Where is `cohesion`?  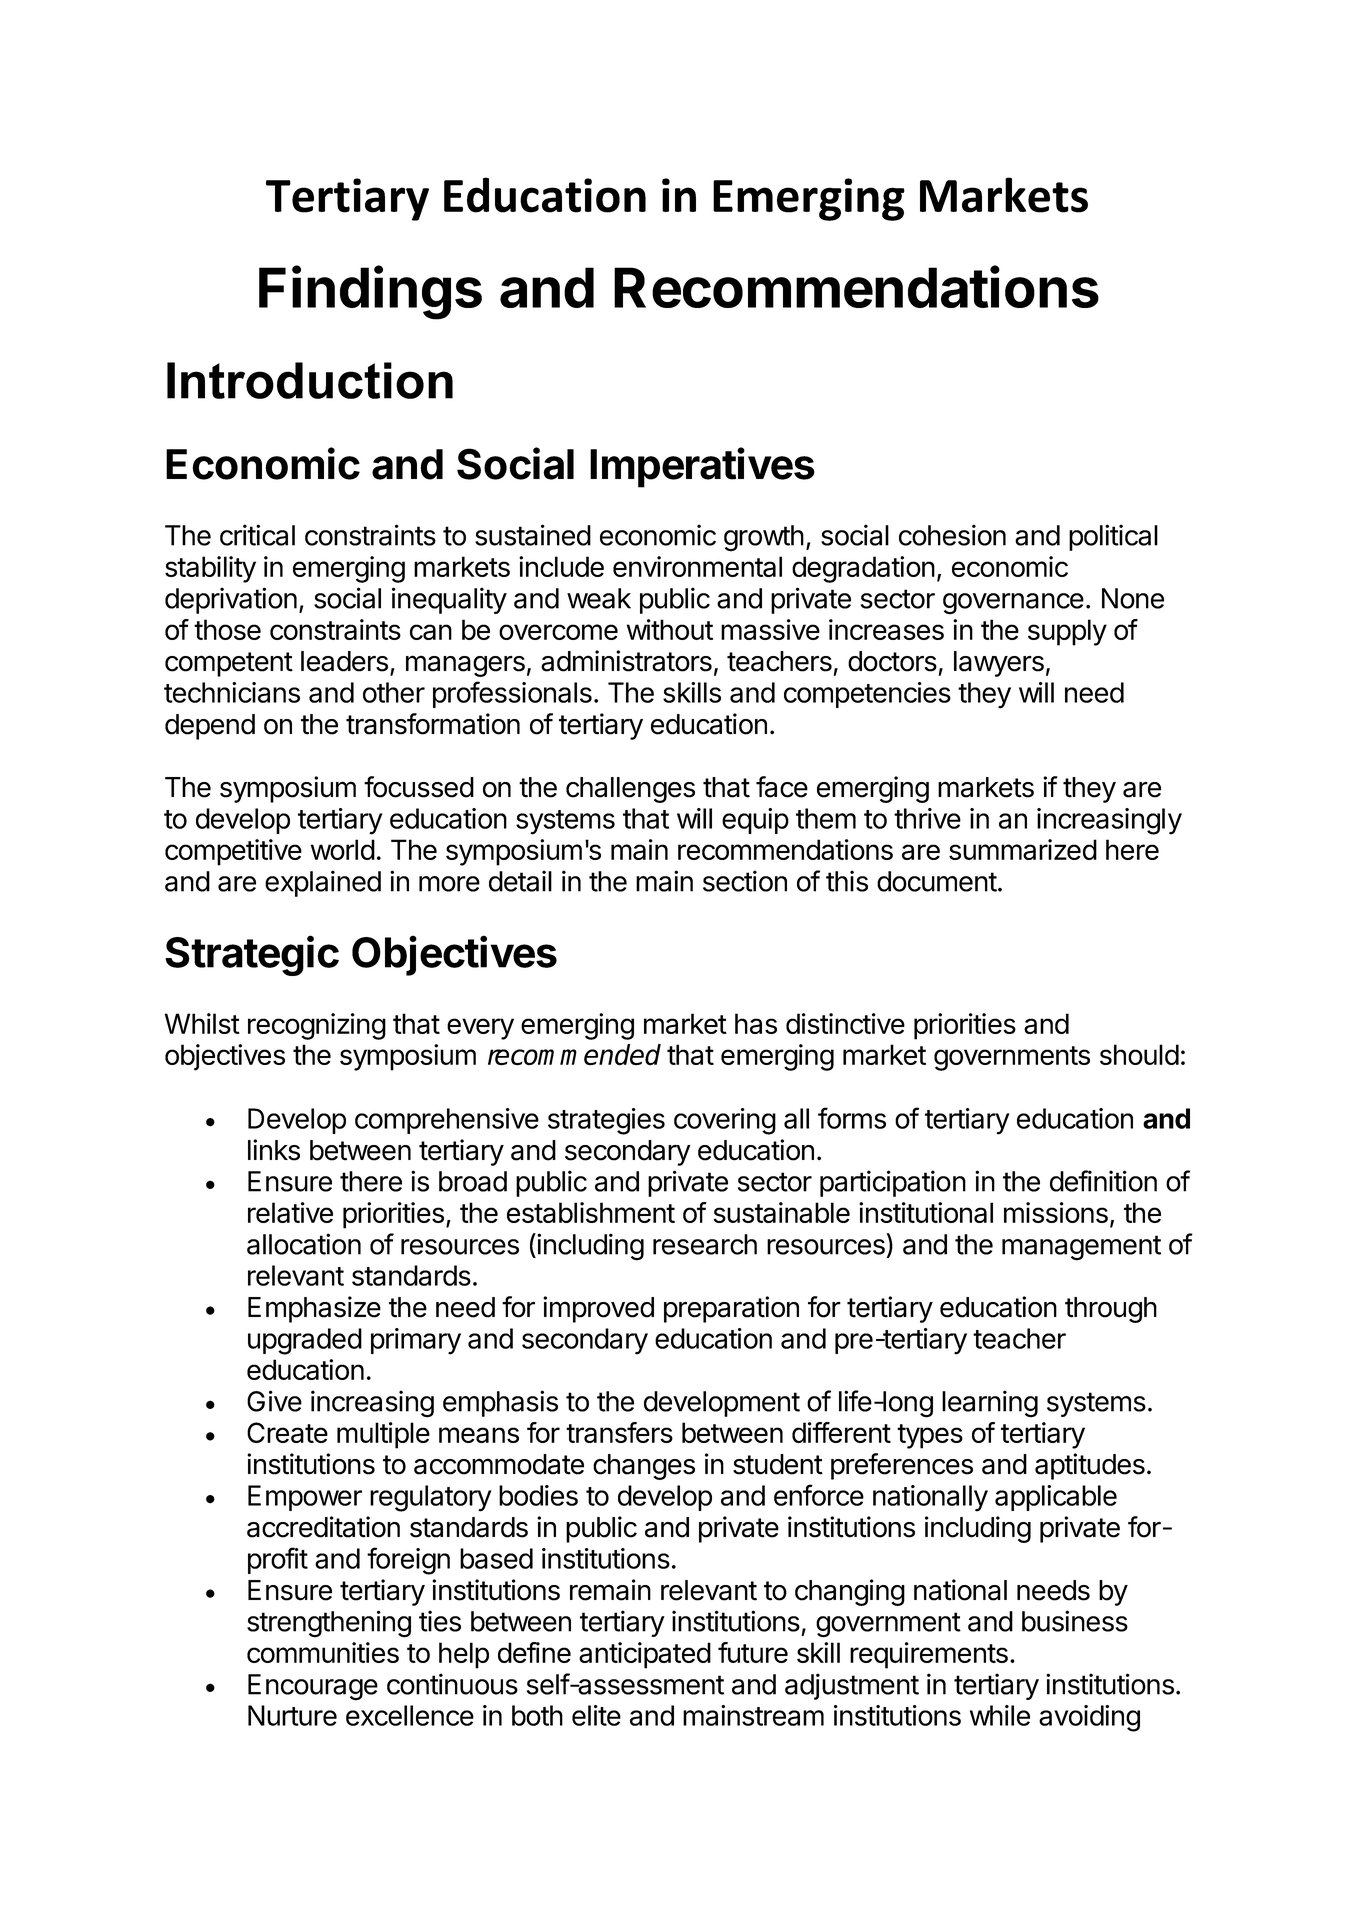 cohesion is located at coordinates (952, 535).
